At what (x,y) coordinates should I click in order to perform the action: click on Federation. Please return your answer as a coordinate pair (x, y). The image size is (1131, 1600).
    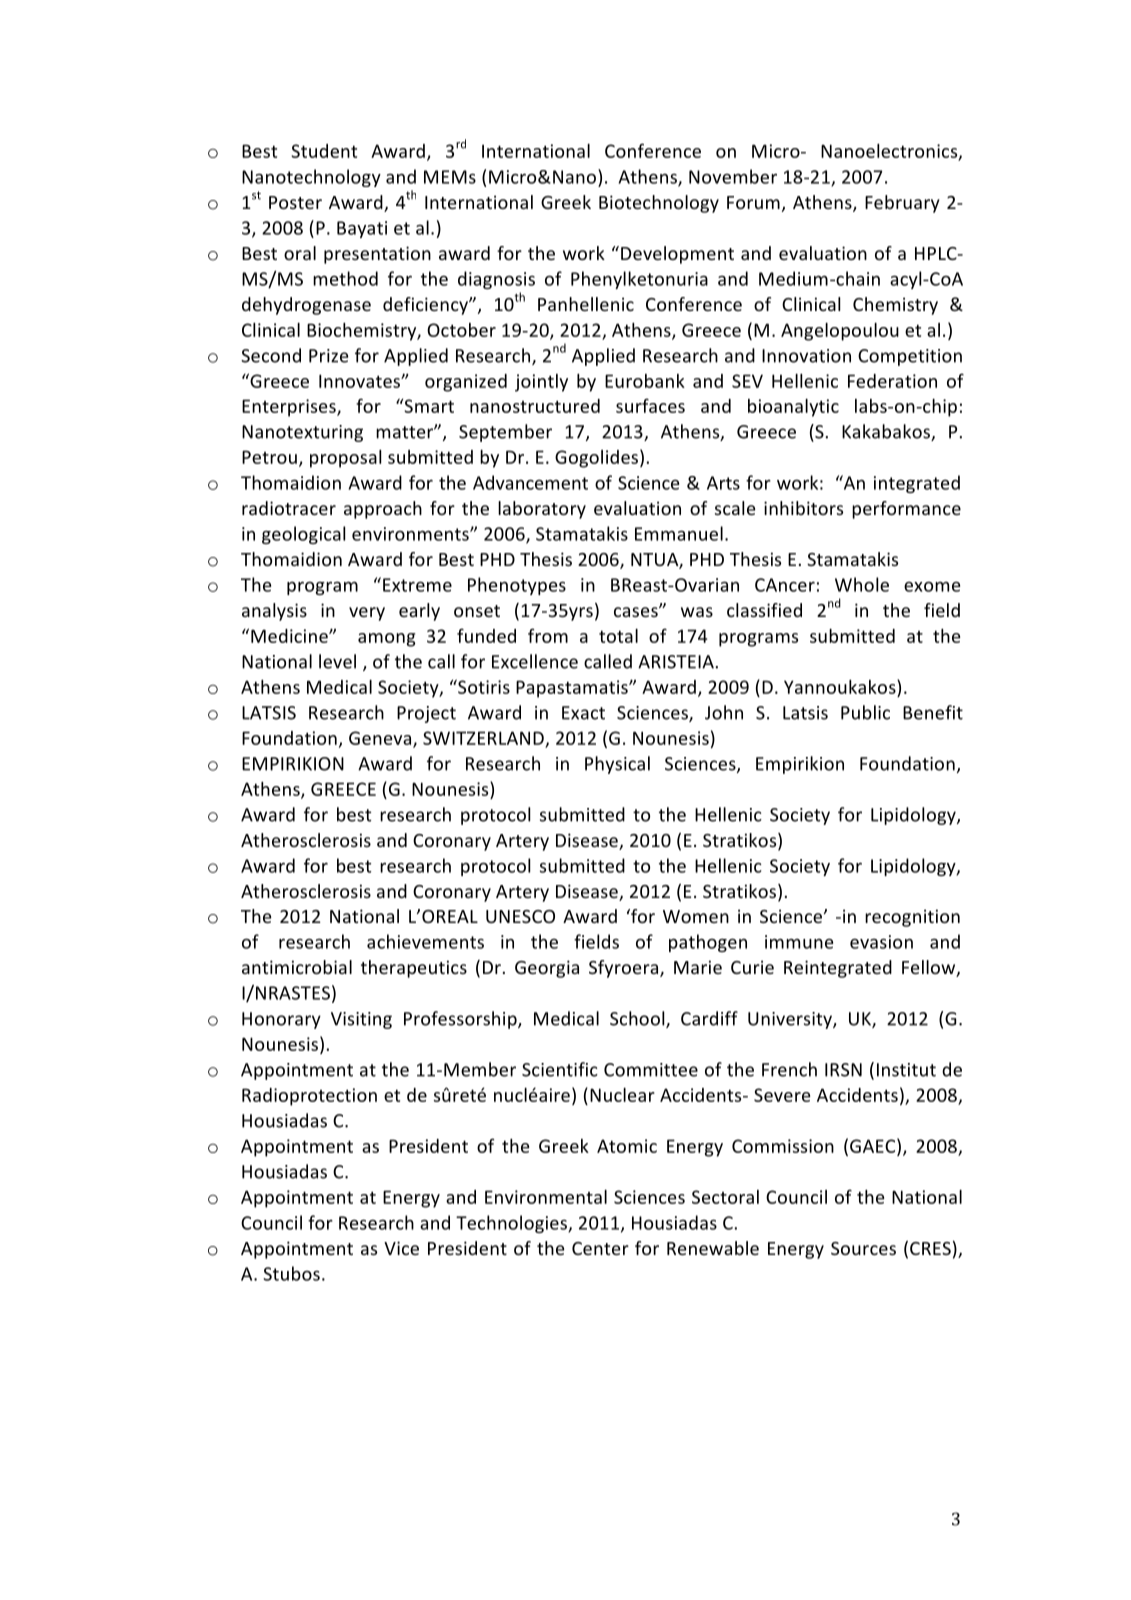
    Looking at the image, I should click on (892, 381).
